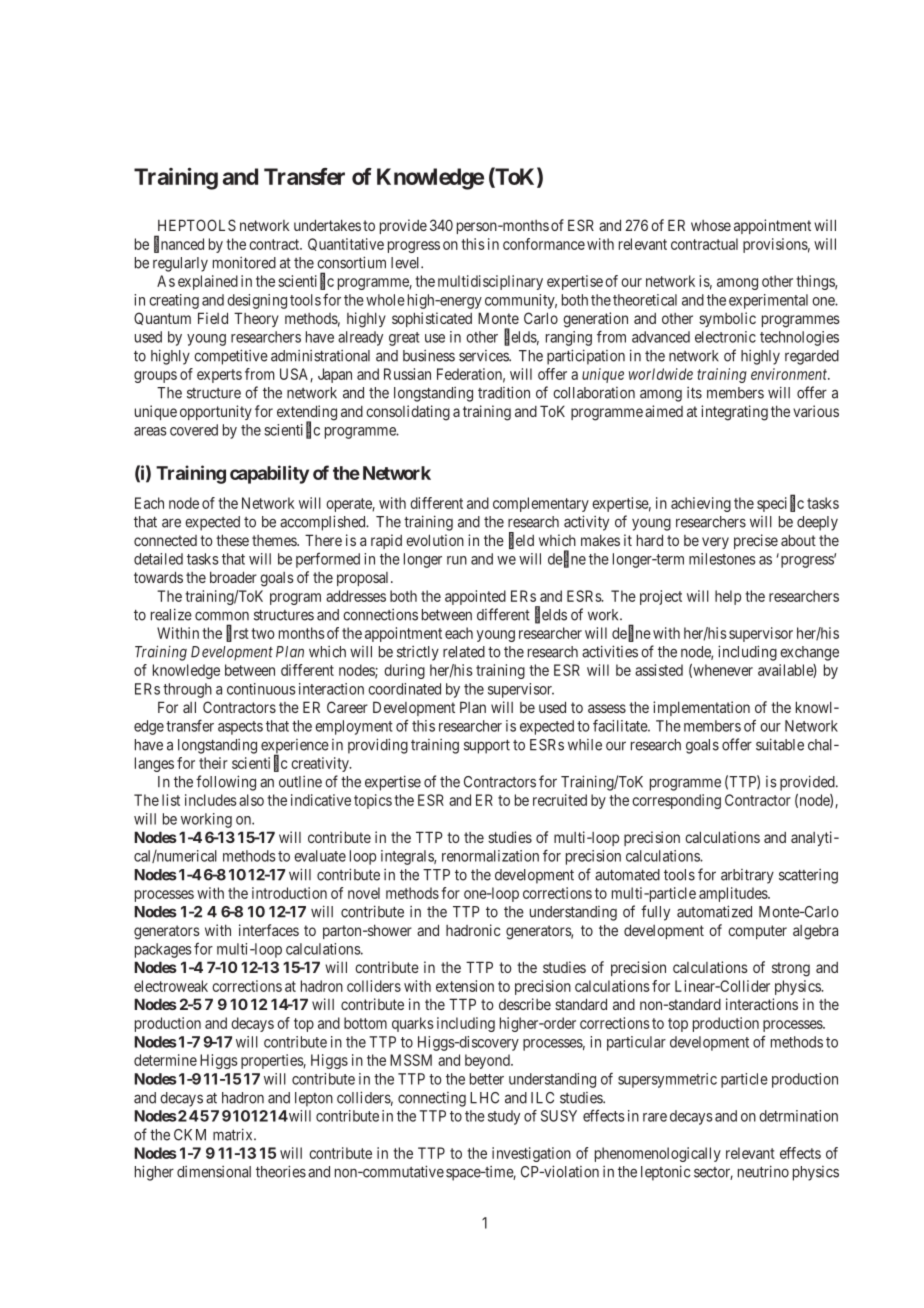 The image size is (924, 1308). Describe the element at coordinates (487, 747) in the screenshot. I see `support` at that location.
